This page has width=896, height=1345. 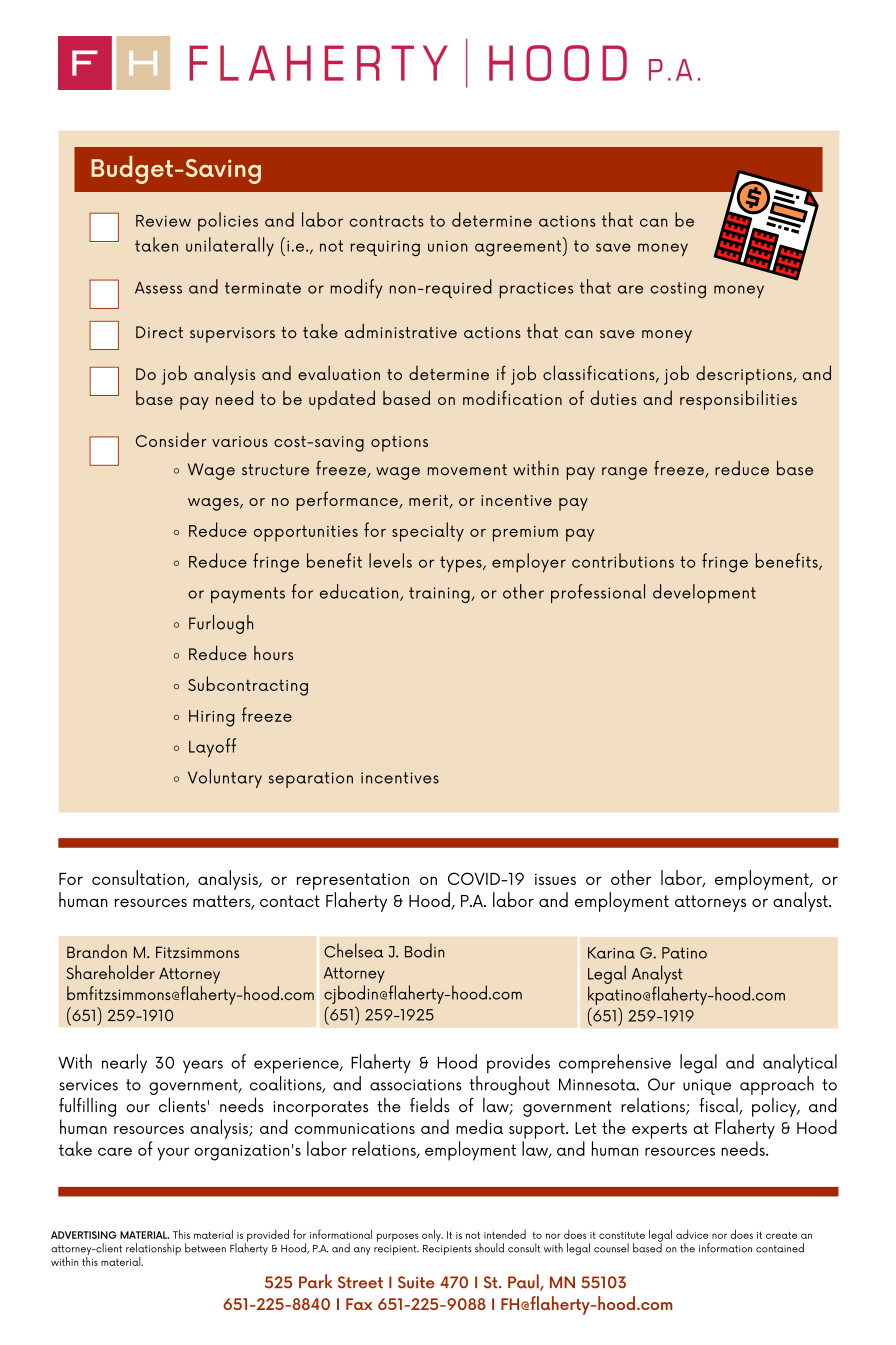 What do you see at coordinates (745, 375) in the page?
I see `descriptions` at bounding box center [745, 375].
